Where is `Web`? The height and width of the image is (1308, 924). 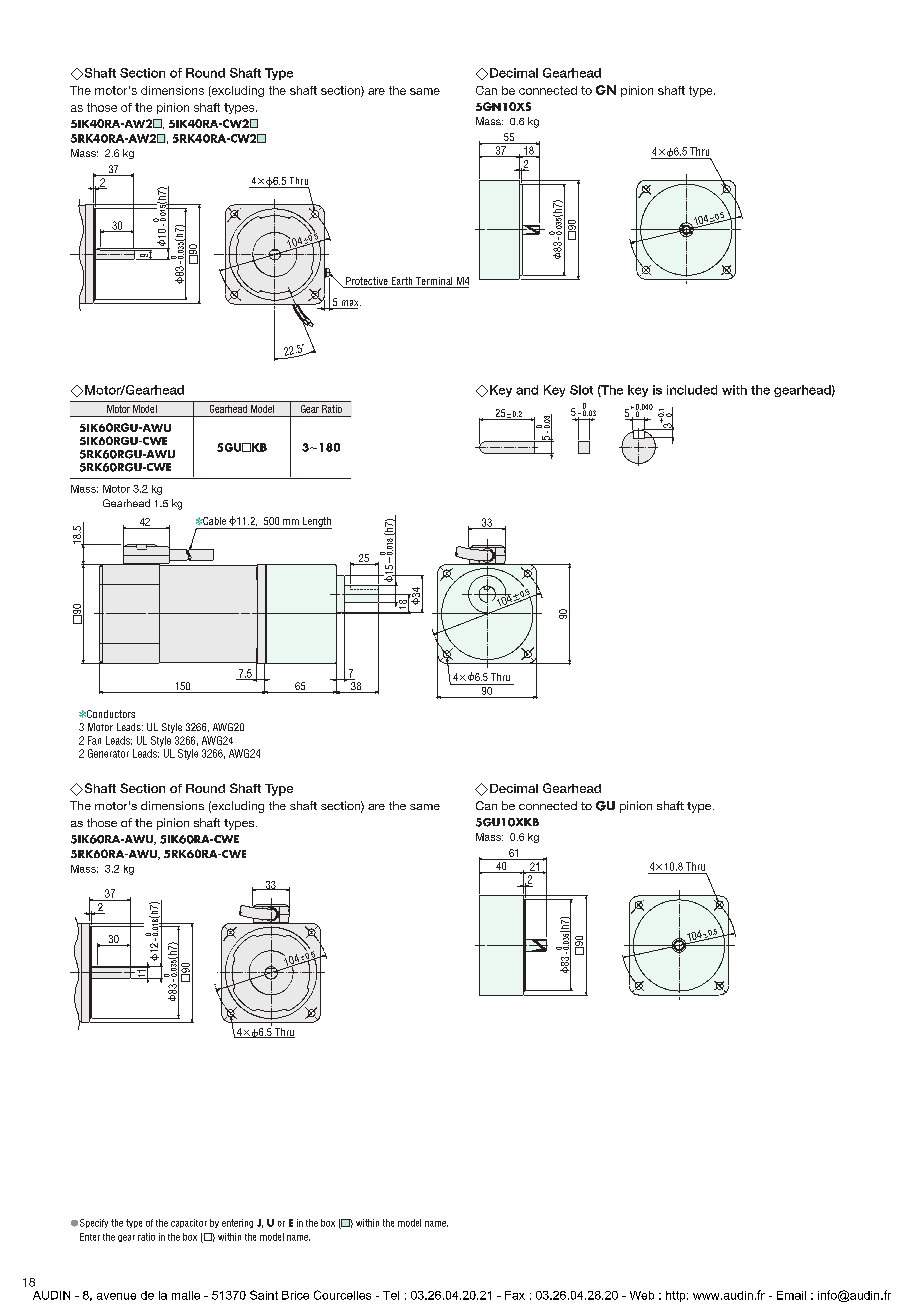
Web is located at coordinates (642, 1295).
